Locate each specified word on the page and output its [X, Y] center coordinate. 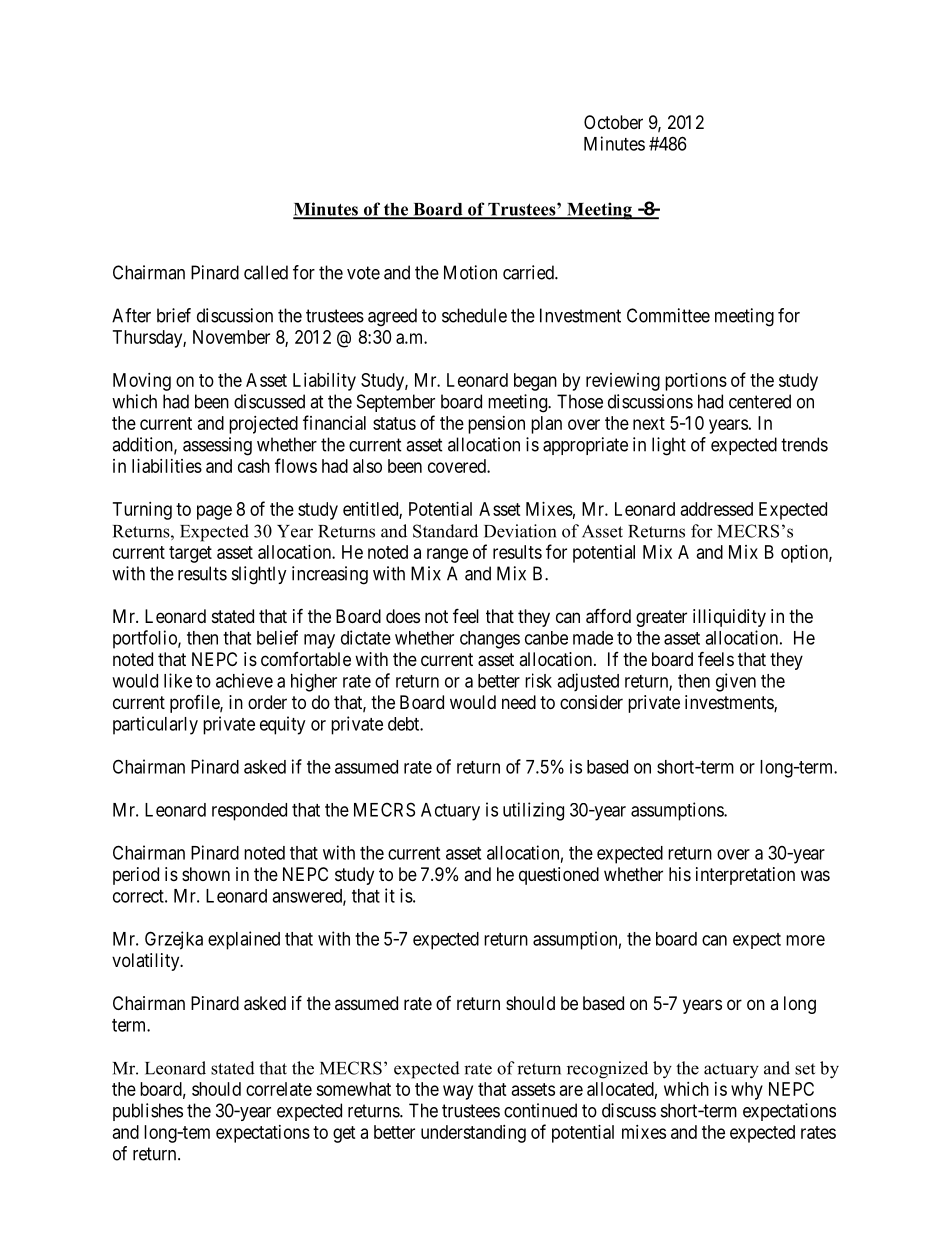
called [266, 272]
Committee [668, 315]
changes [490, 640]
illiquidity [729, 618]
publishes [148, 1112]
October [613, 122]
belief [277, 637]
